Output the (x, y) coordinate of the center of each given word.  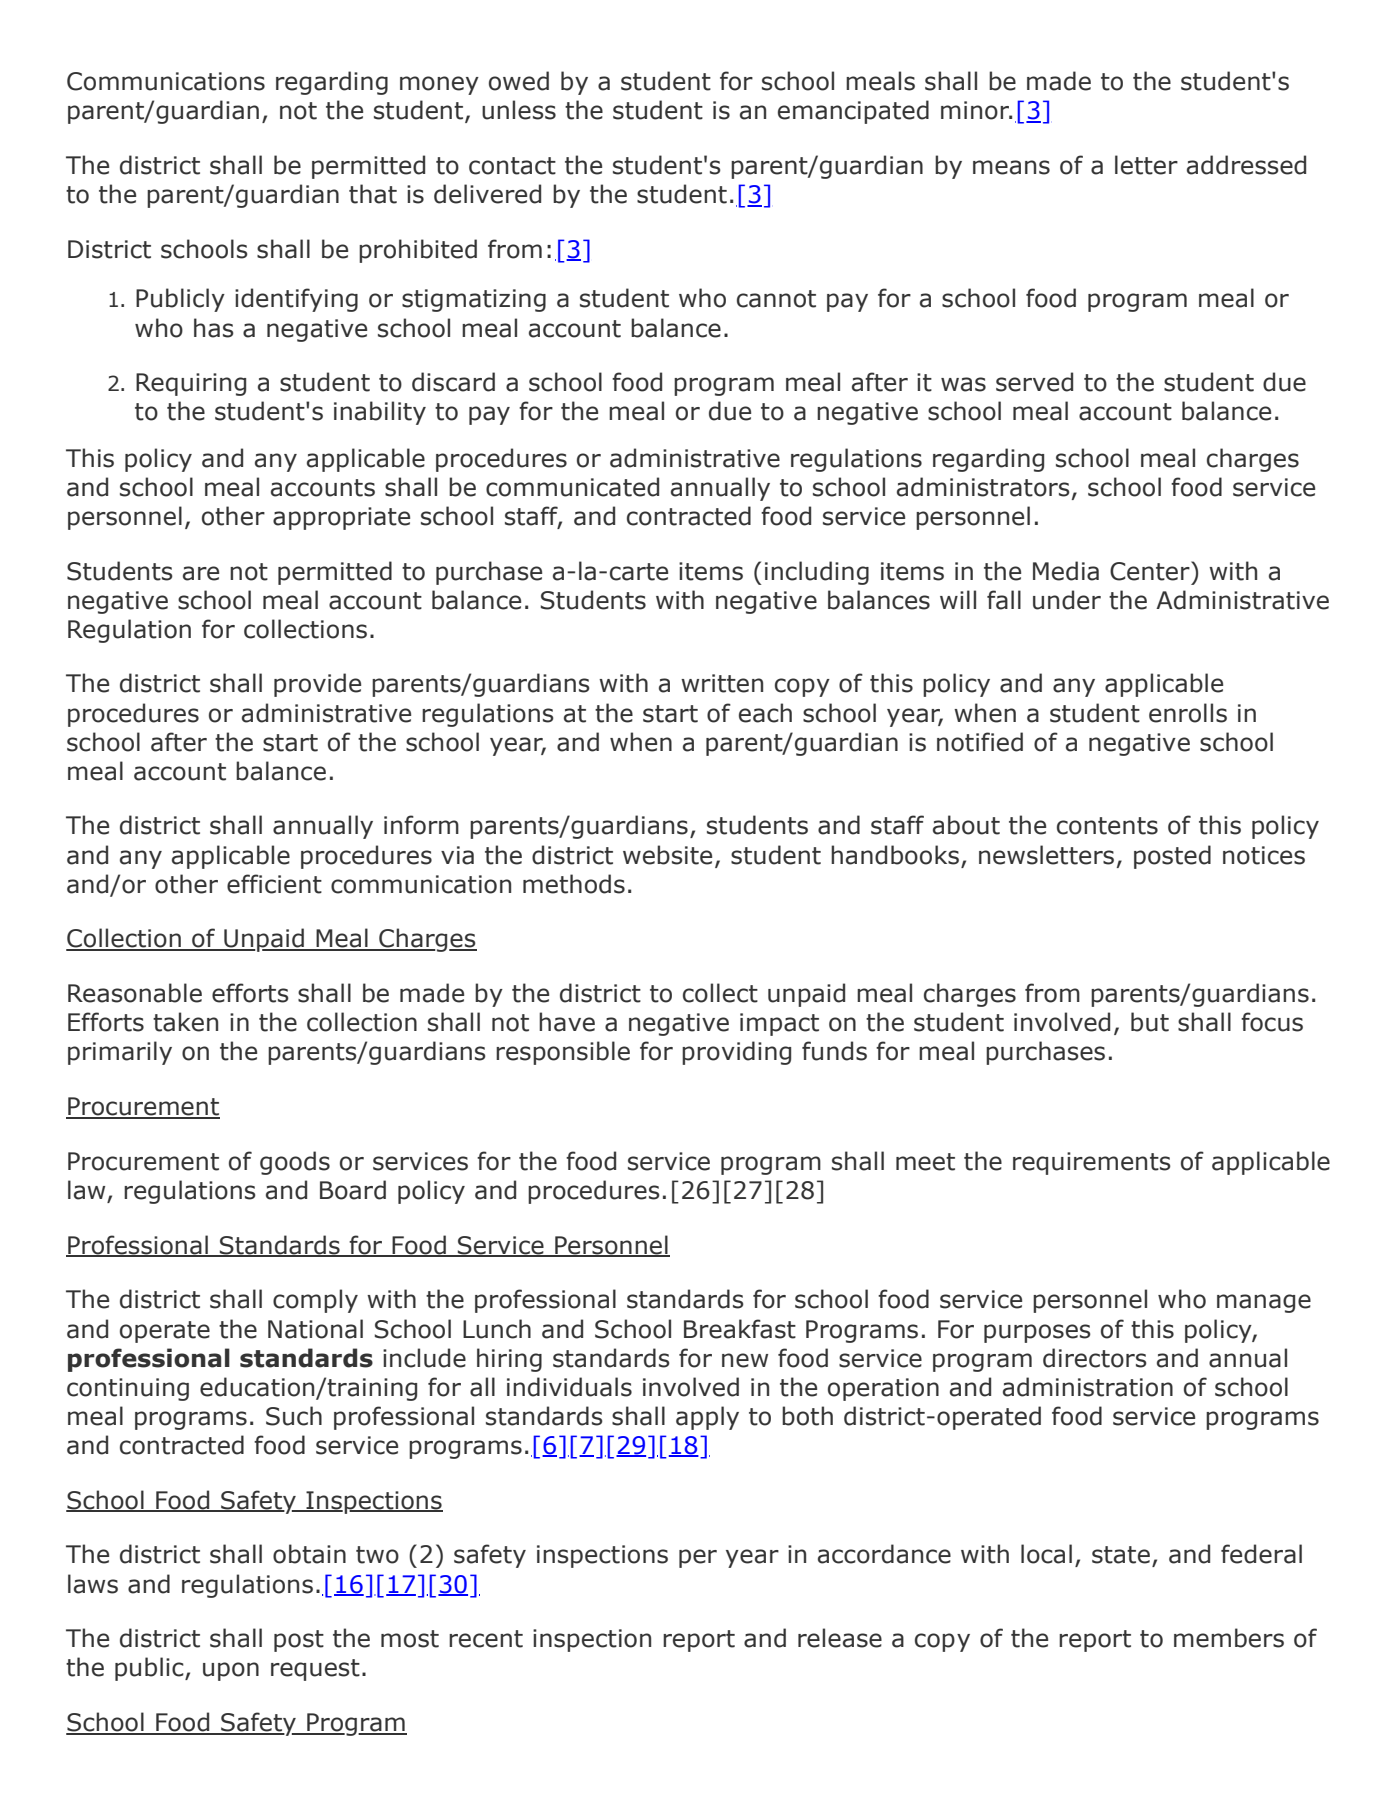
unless (519, 110)
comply (315, 1301)
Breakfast (740, 1329)
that (373, 194)
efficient (274, 884)
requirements (1092, 1163)
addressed (1246, 165)
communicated (572, 487)
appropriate (341, 518)
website (667, 855)
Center (1151, 571)
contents (1107, 826)
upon (231, 1671)
